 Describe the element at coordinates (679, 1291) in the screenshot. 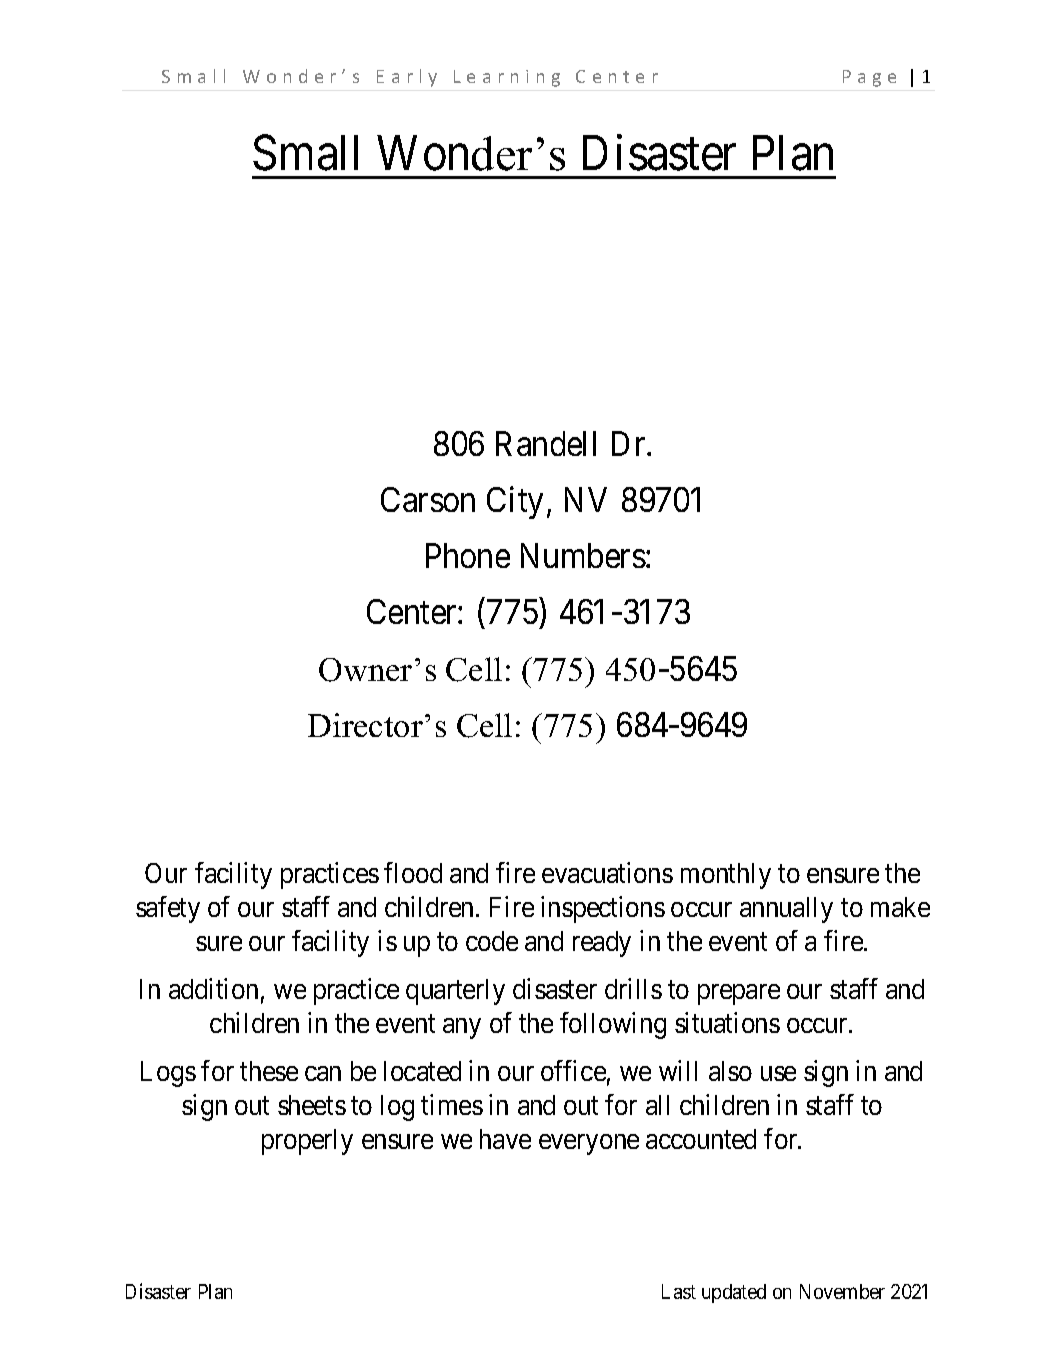

I see `Last` at that location.
